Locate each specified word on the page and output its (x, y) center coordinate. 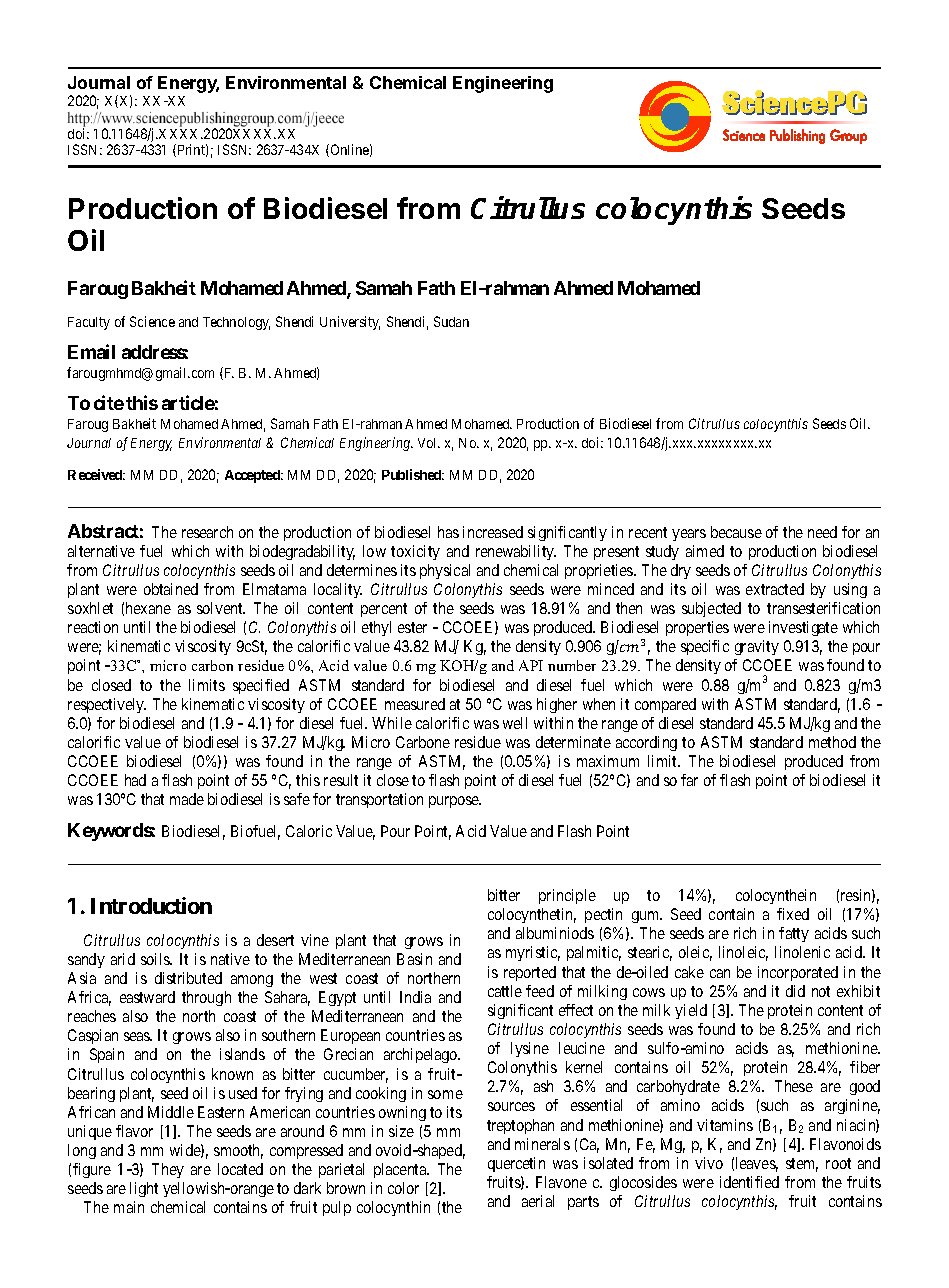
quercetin (516, 1164)
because (736, 532)
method (832, 742)
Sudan (451, 321)
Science (152, 321)
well (515, 723)
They (168, 1170)
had (135, 780)
